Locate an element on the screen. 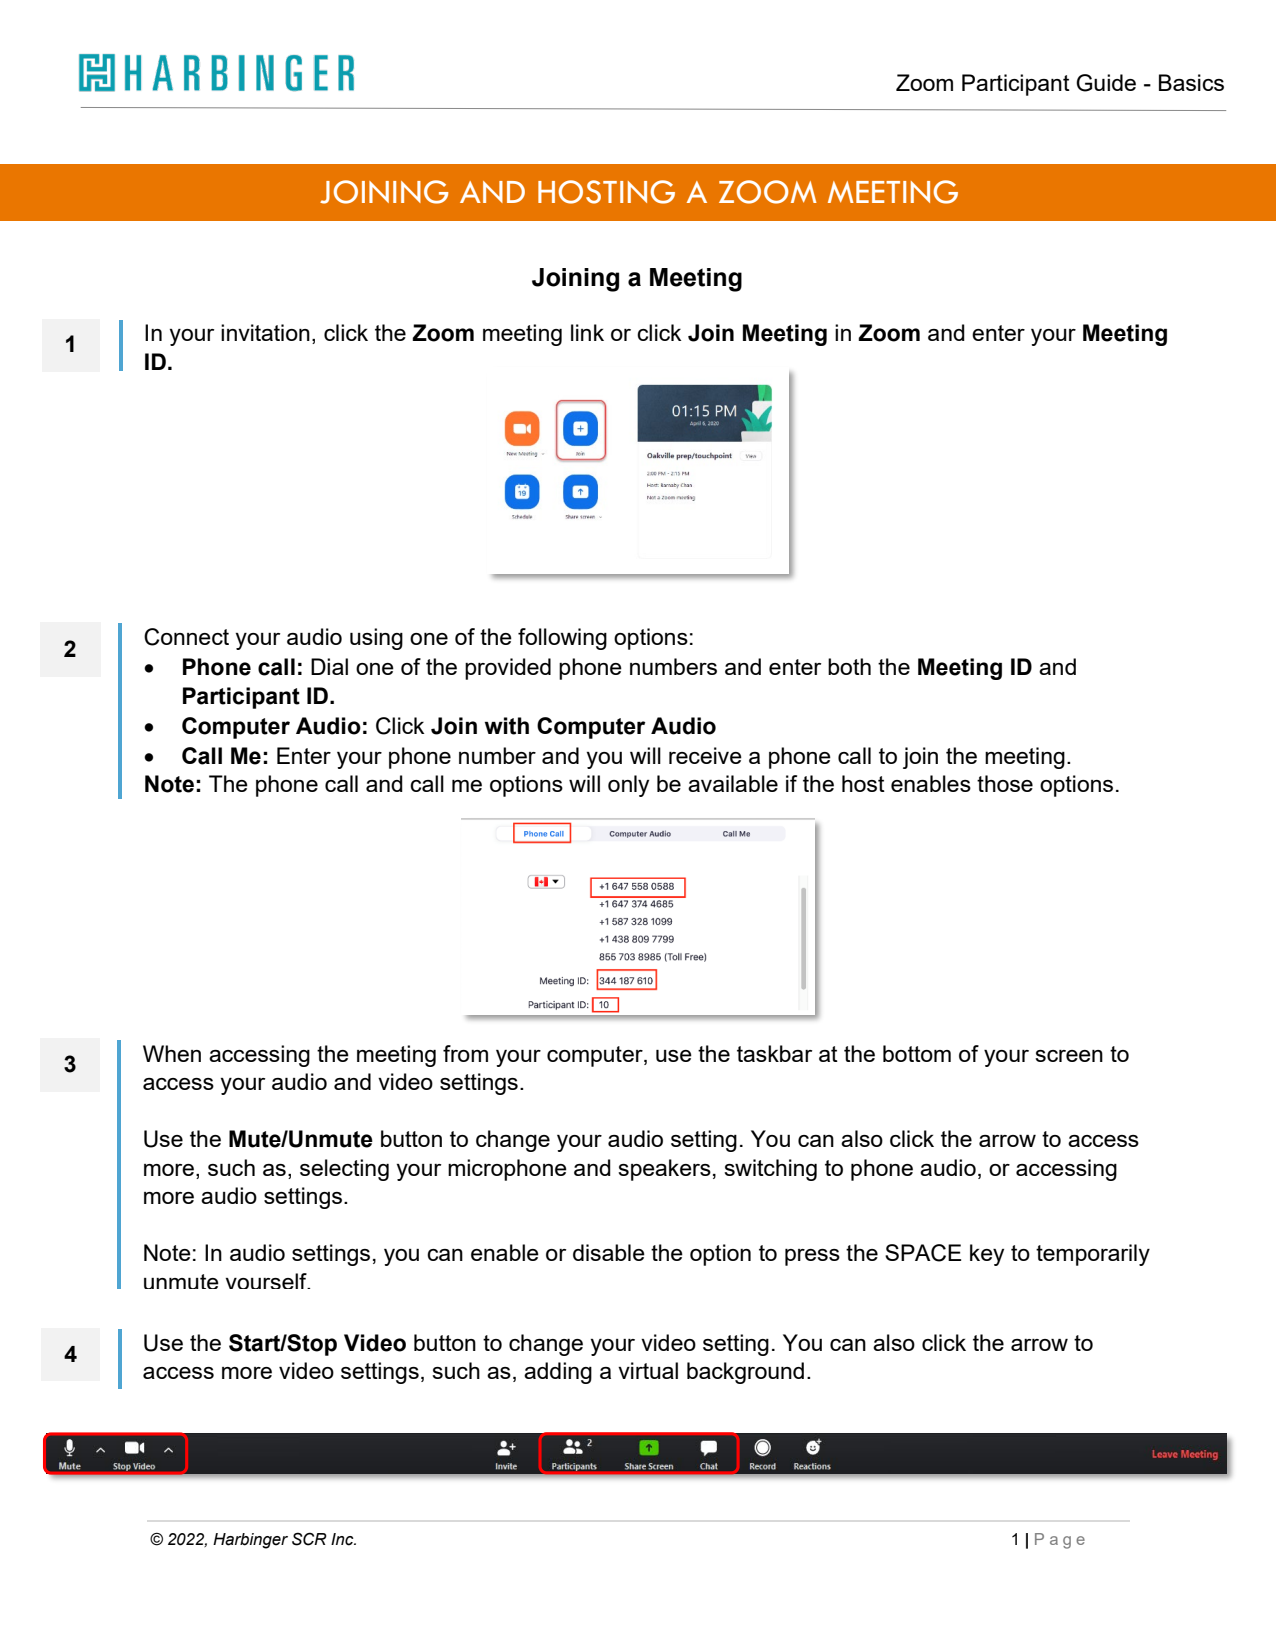 Image resolution: width=1276 pixels, height=1651 pixels. screen is located at coordinates (1069, 1056).
